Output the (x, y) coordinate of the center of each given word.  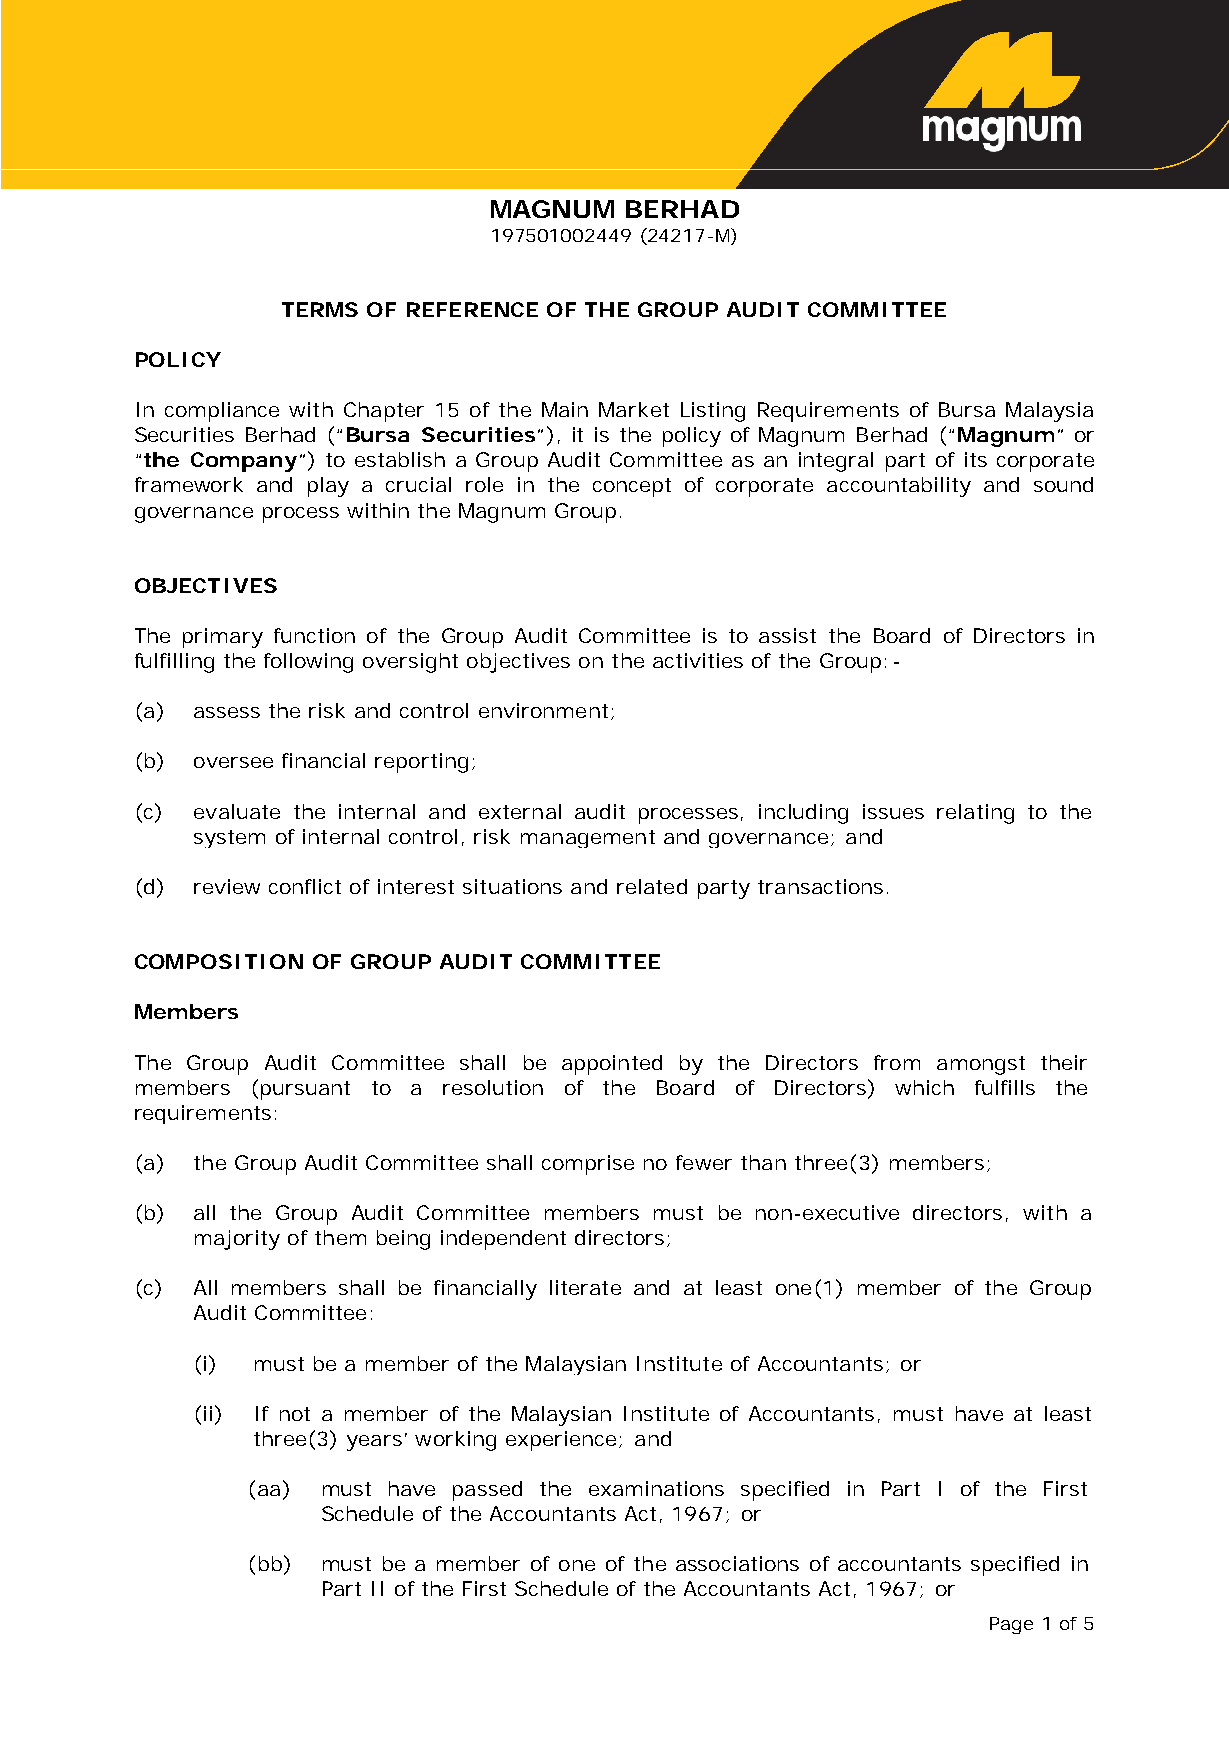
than (763, 1162)
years (374, 1443)
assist (787, 635)
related (652, 886)
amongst (981, 1065)
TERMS (320, 309)
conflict (305, 886)
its (976, 459)
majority (237, 1240)
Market (634, 409)
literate (585, 1287)
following (308, 663)
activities (698, 660)
